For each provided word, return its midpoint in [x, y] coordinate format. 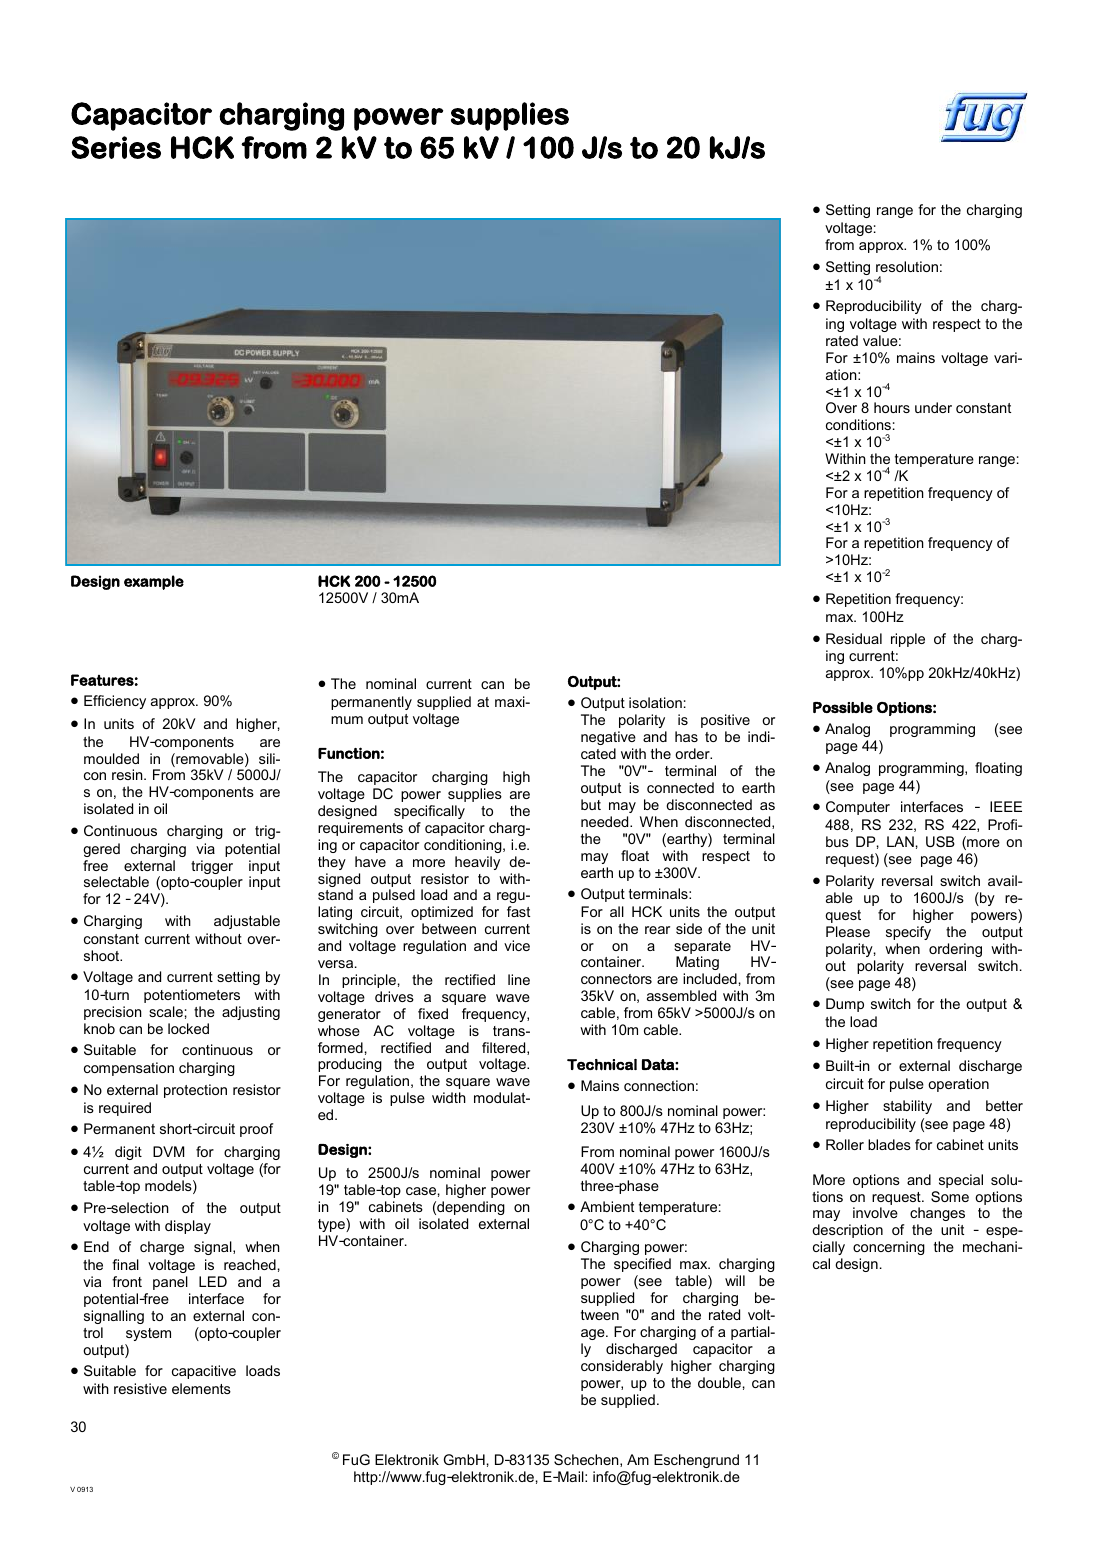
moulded [111, 758]
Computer [858, 808]
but [591, 804]
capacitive [204, 1372]
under [933, 407]
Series [116, 147]
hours [892, 407]
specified [642, 1265]
